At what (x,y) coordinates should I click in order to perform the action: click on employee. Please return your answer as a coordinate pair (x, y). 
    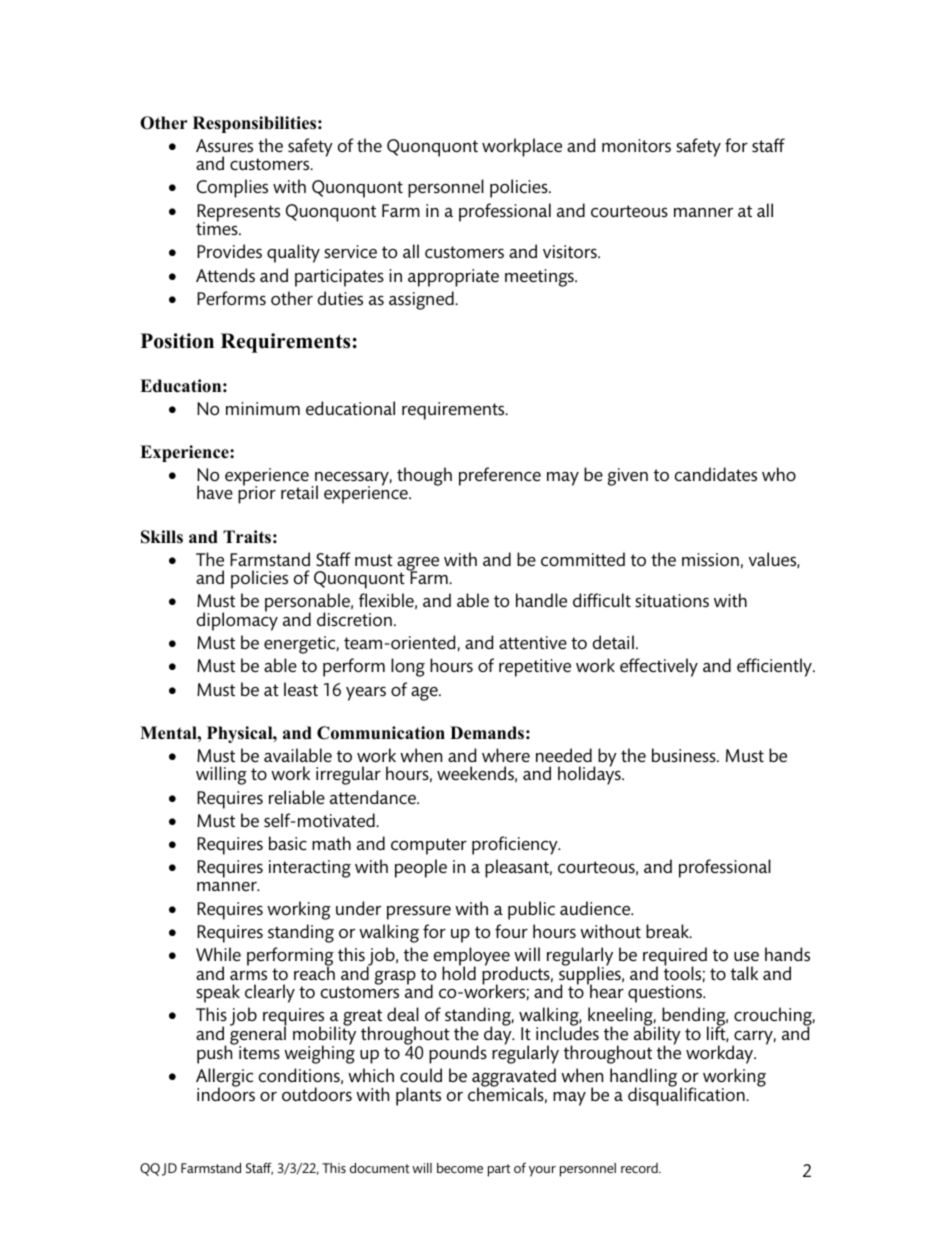
    Looking at the image, I should click on (472, 957).
